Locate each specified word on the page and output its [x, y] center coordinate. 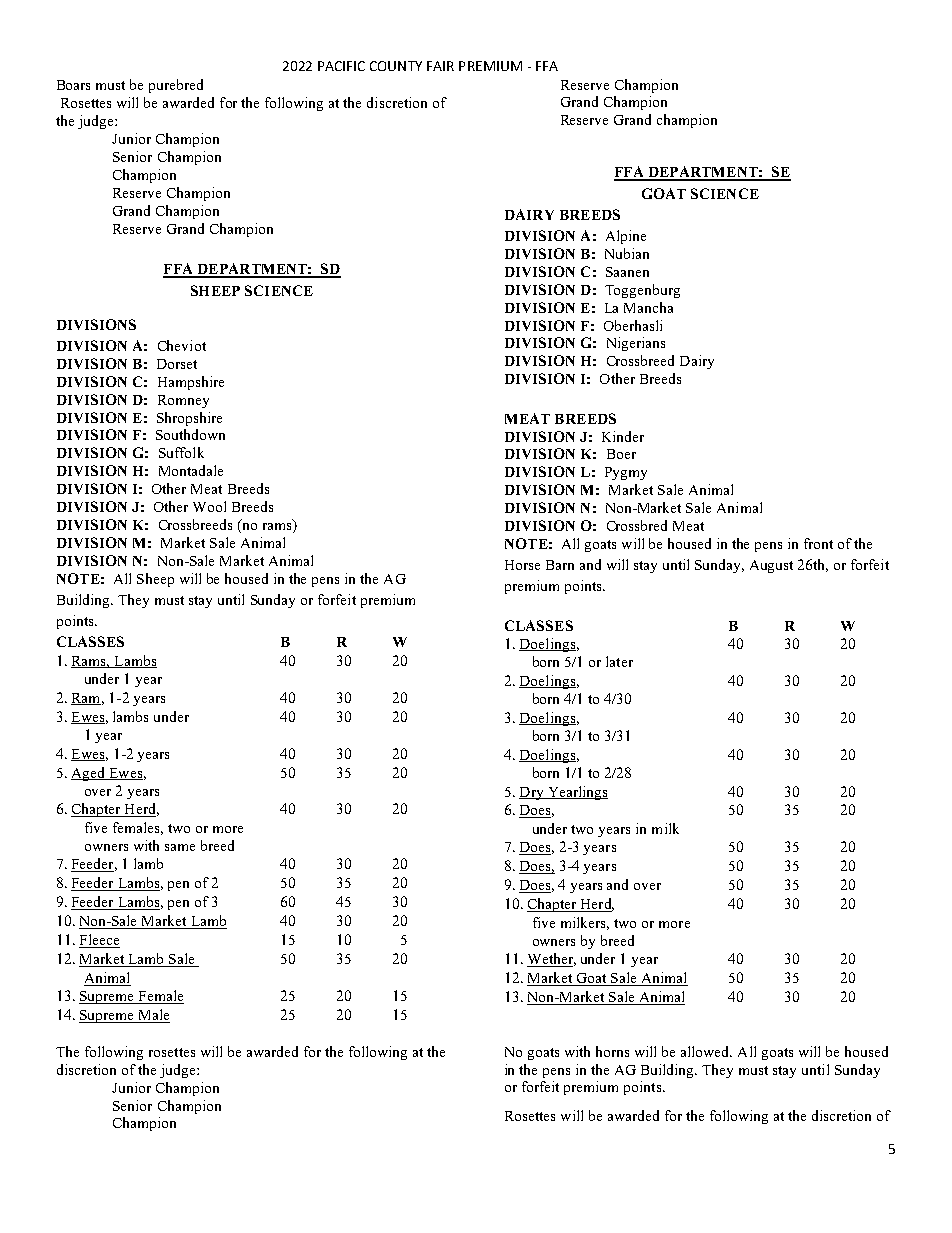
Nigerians [636, 344]
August [771, 566]
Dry [532, 793]
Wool [209, 506]
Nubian [627, 253]
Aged [89, 774]
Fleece [99, 941]
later [619, 661]
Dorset [177, 364]
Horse [522, 565]
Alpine [626, 237]
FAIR [440, 66]
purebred [176, 86]
